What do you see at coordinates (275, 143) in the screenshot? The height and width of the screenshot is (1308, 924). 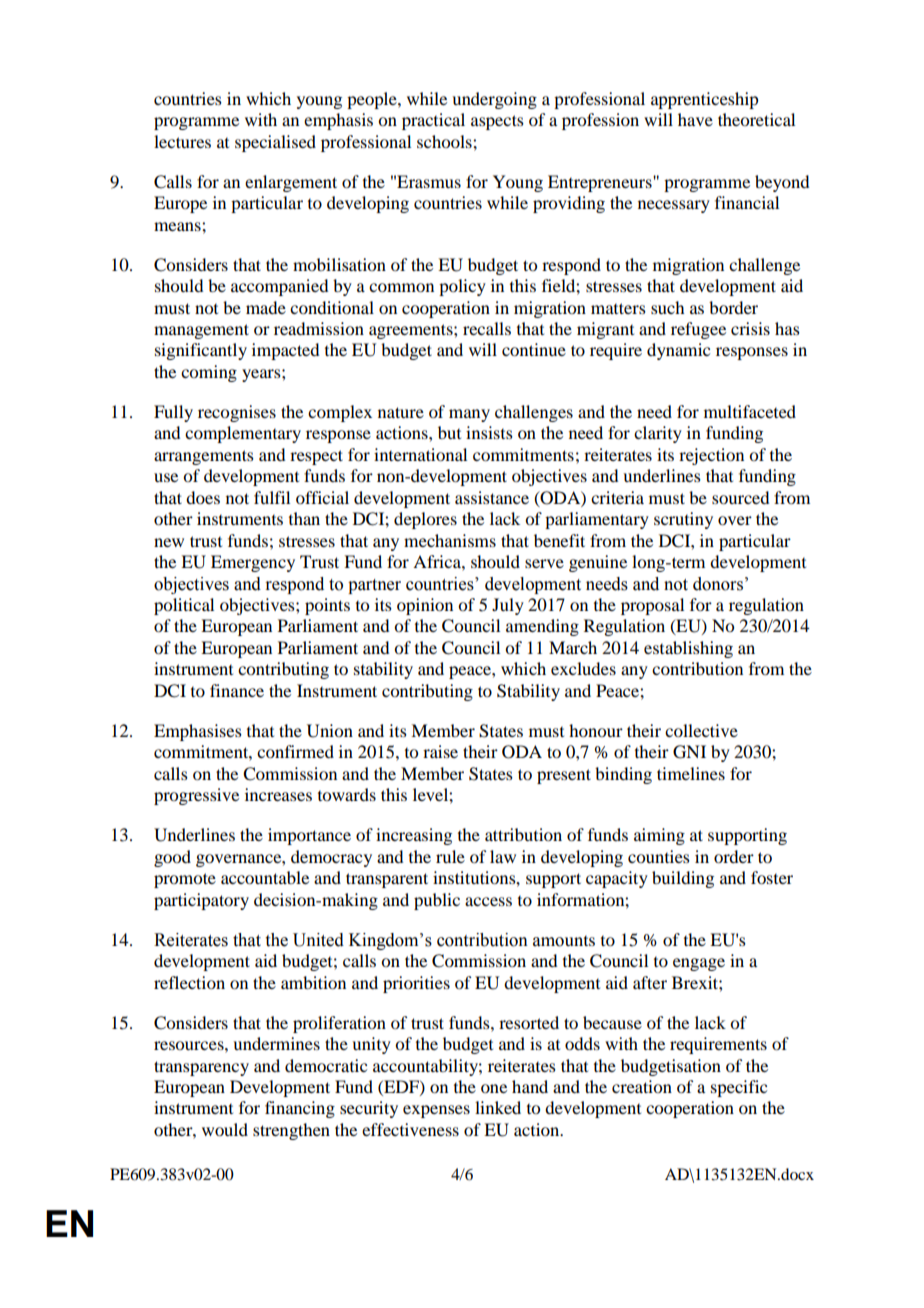 I see `specialised` at bounding box center [275, 143].
